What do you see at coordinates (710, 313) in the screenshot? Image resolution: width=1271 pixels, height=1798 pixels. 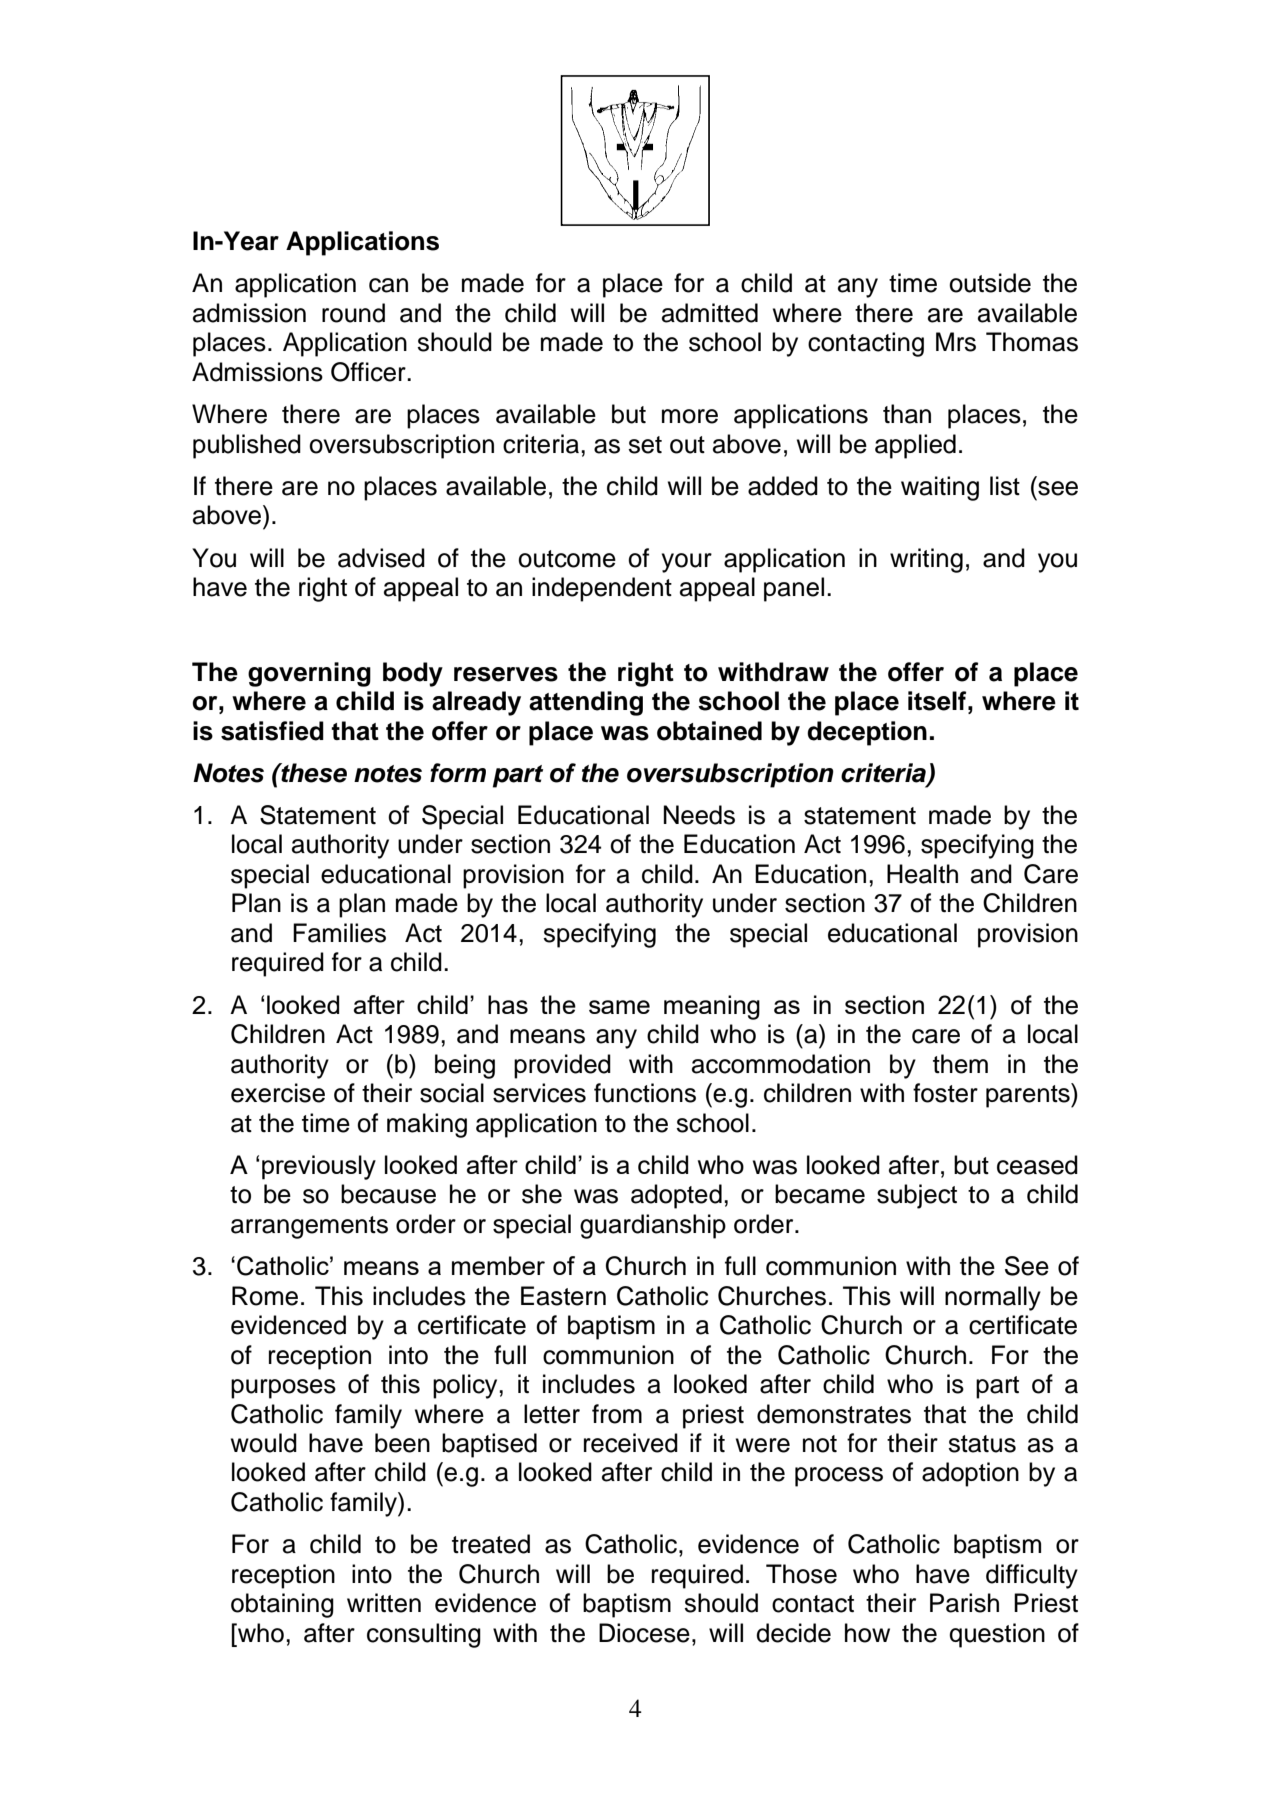 I see `admitted` at bounding box center [710, 313].
